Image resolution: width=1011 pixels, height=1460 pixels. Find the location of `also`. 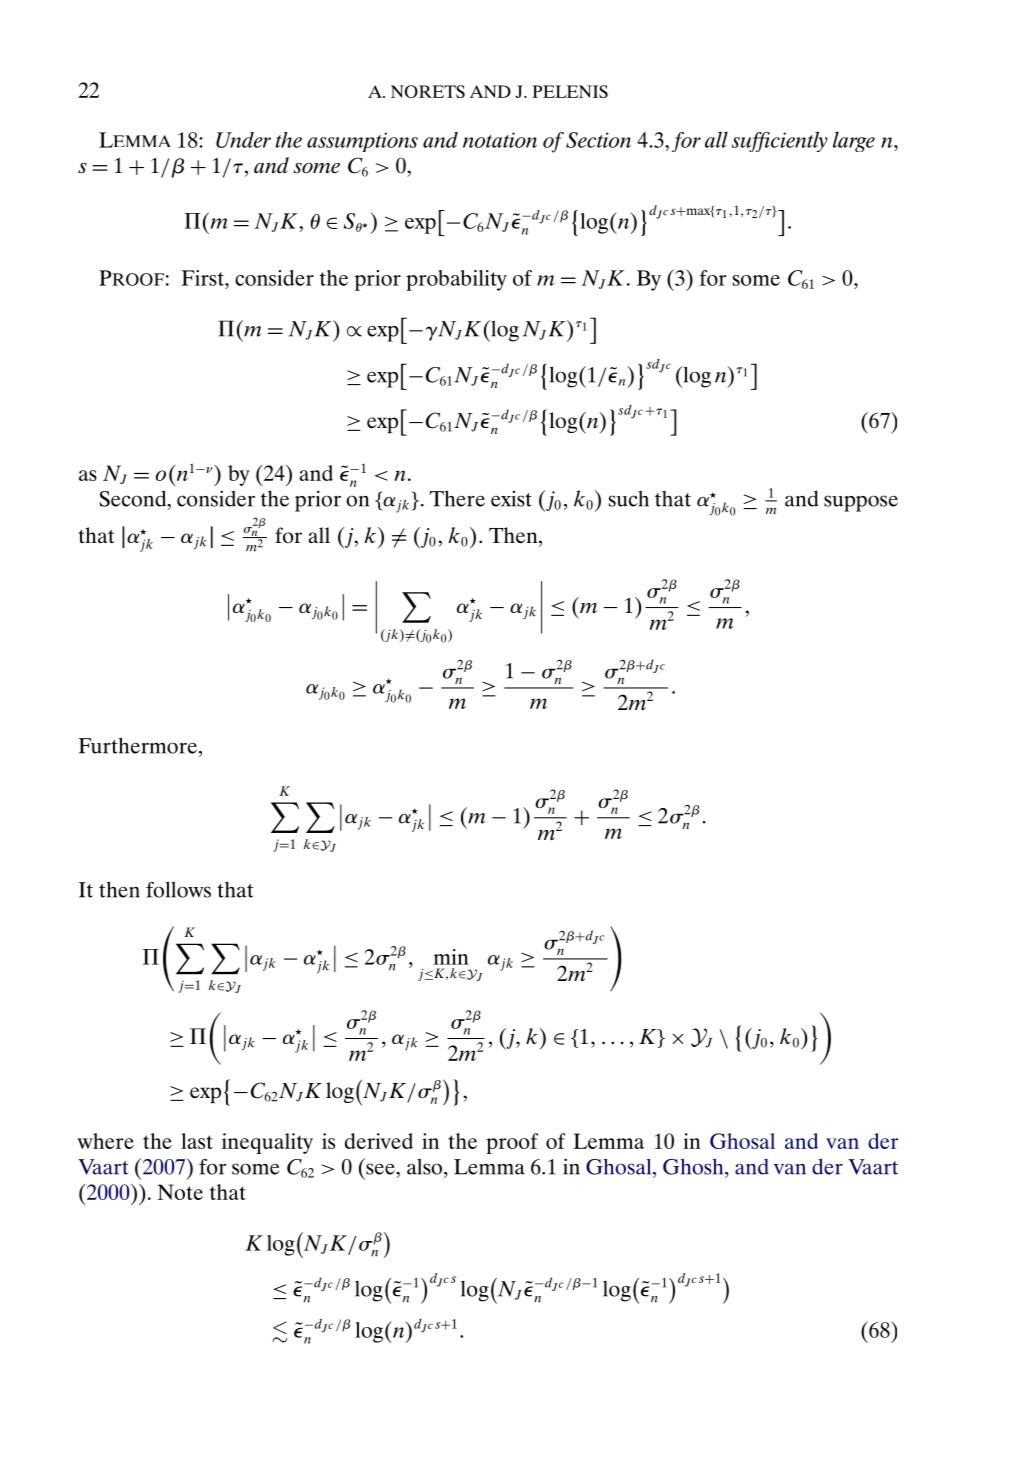

also is located at coordinates (426, 1166).
